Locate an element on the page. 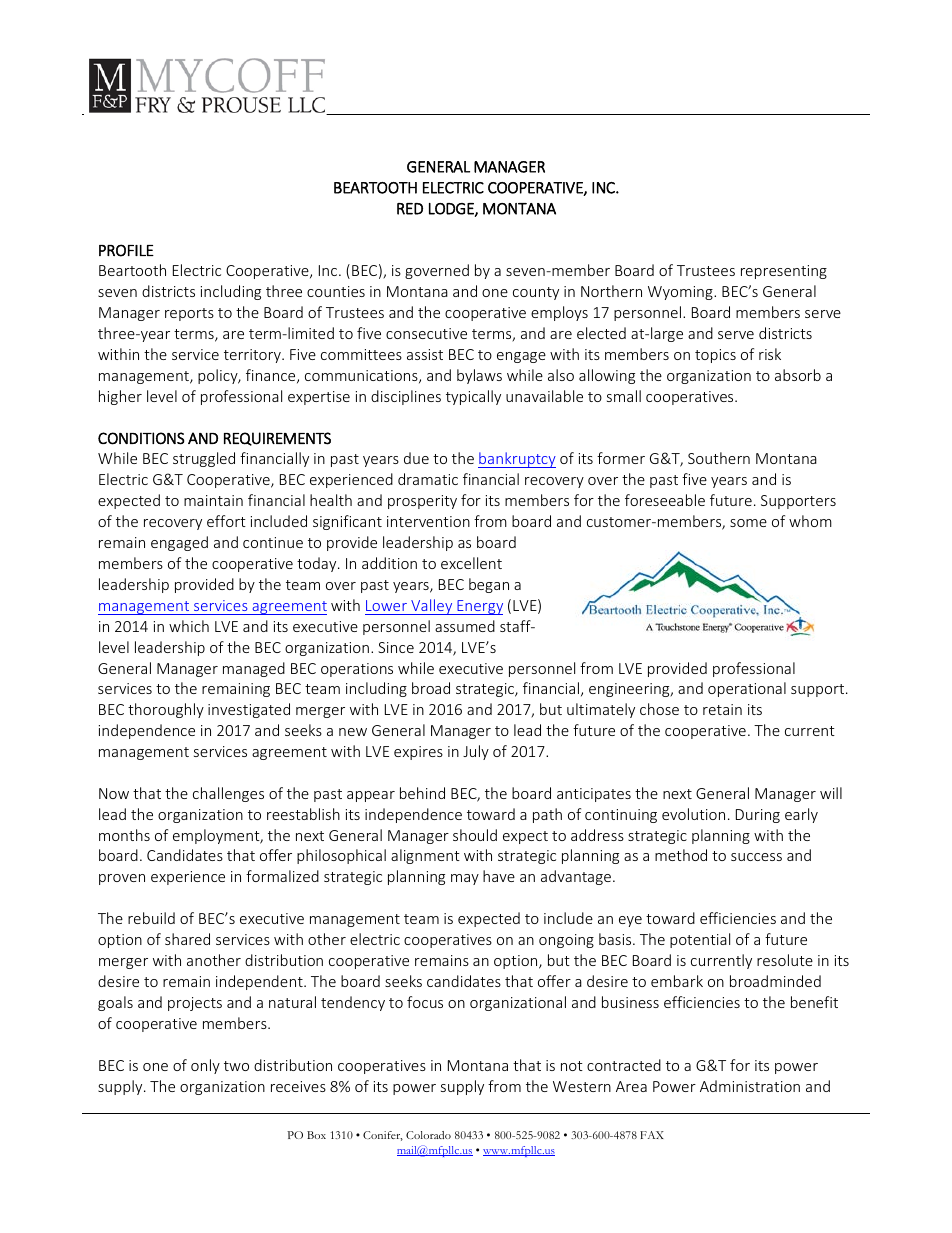 Image resolution: width=952 pixels, height=1233 pixels. thoroughly is located at coordinates (166, 710).
